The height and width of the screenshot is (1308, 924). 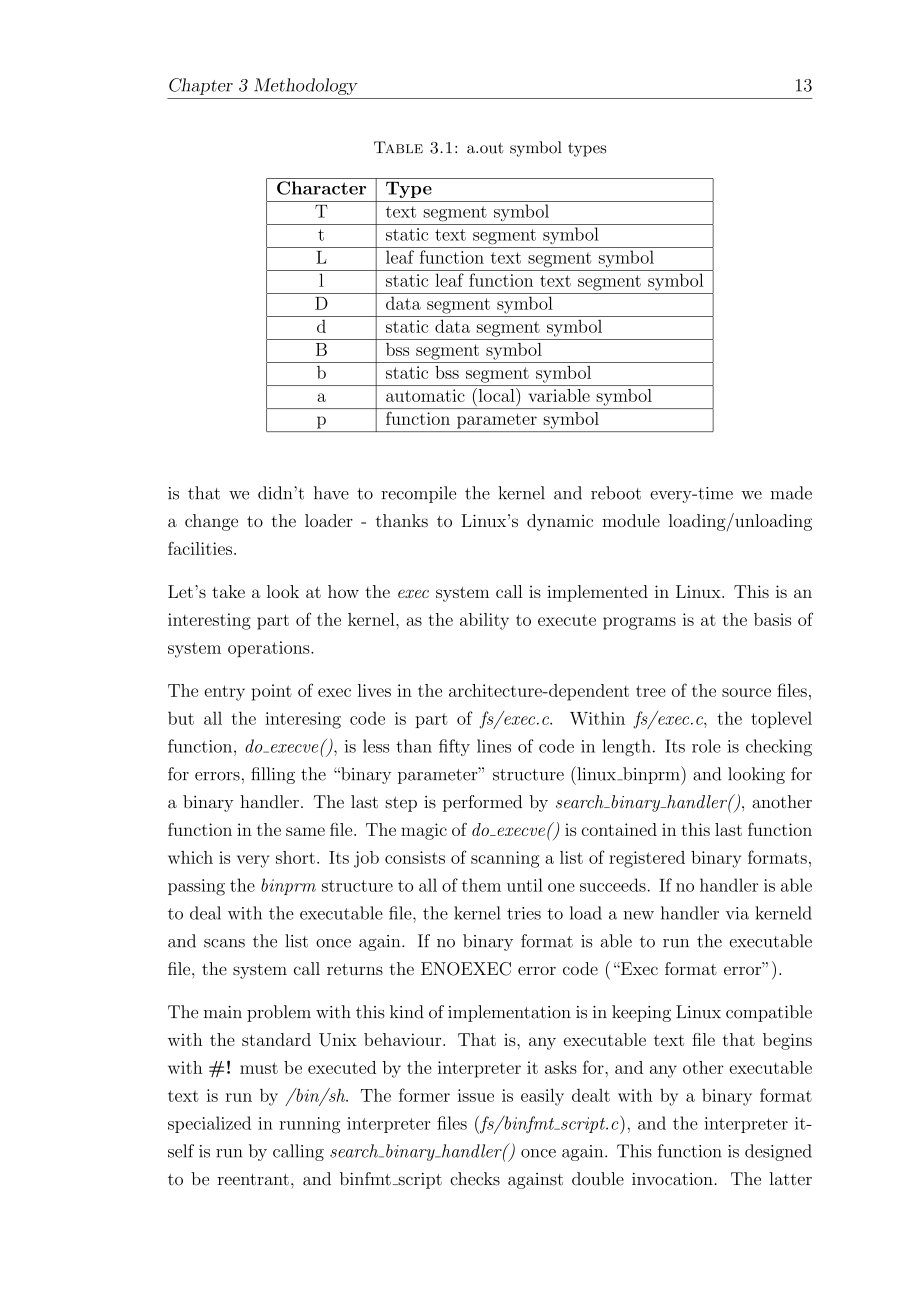 What do you see at coordinates (321, 188) in the screenshot?
I see `Character` at bounding box center [321, 188].
